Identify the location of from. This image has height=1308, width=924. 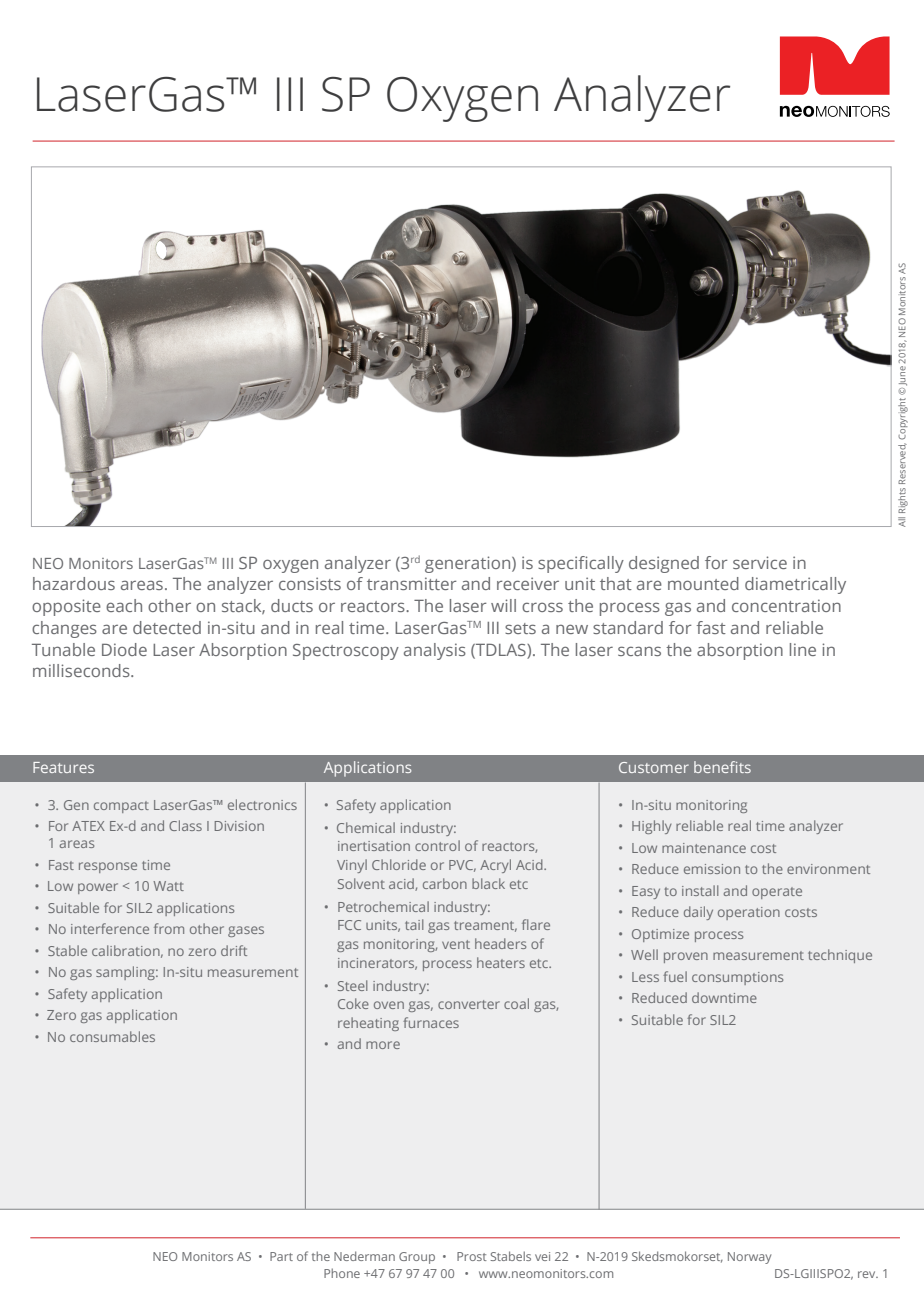
(169, 928).
